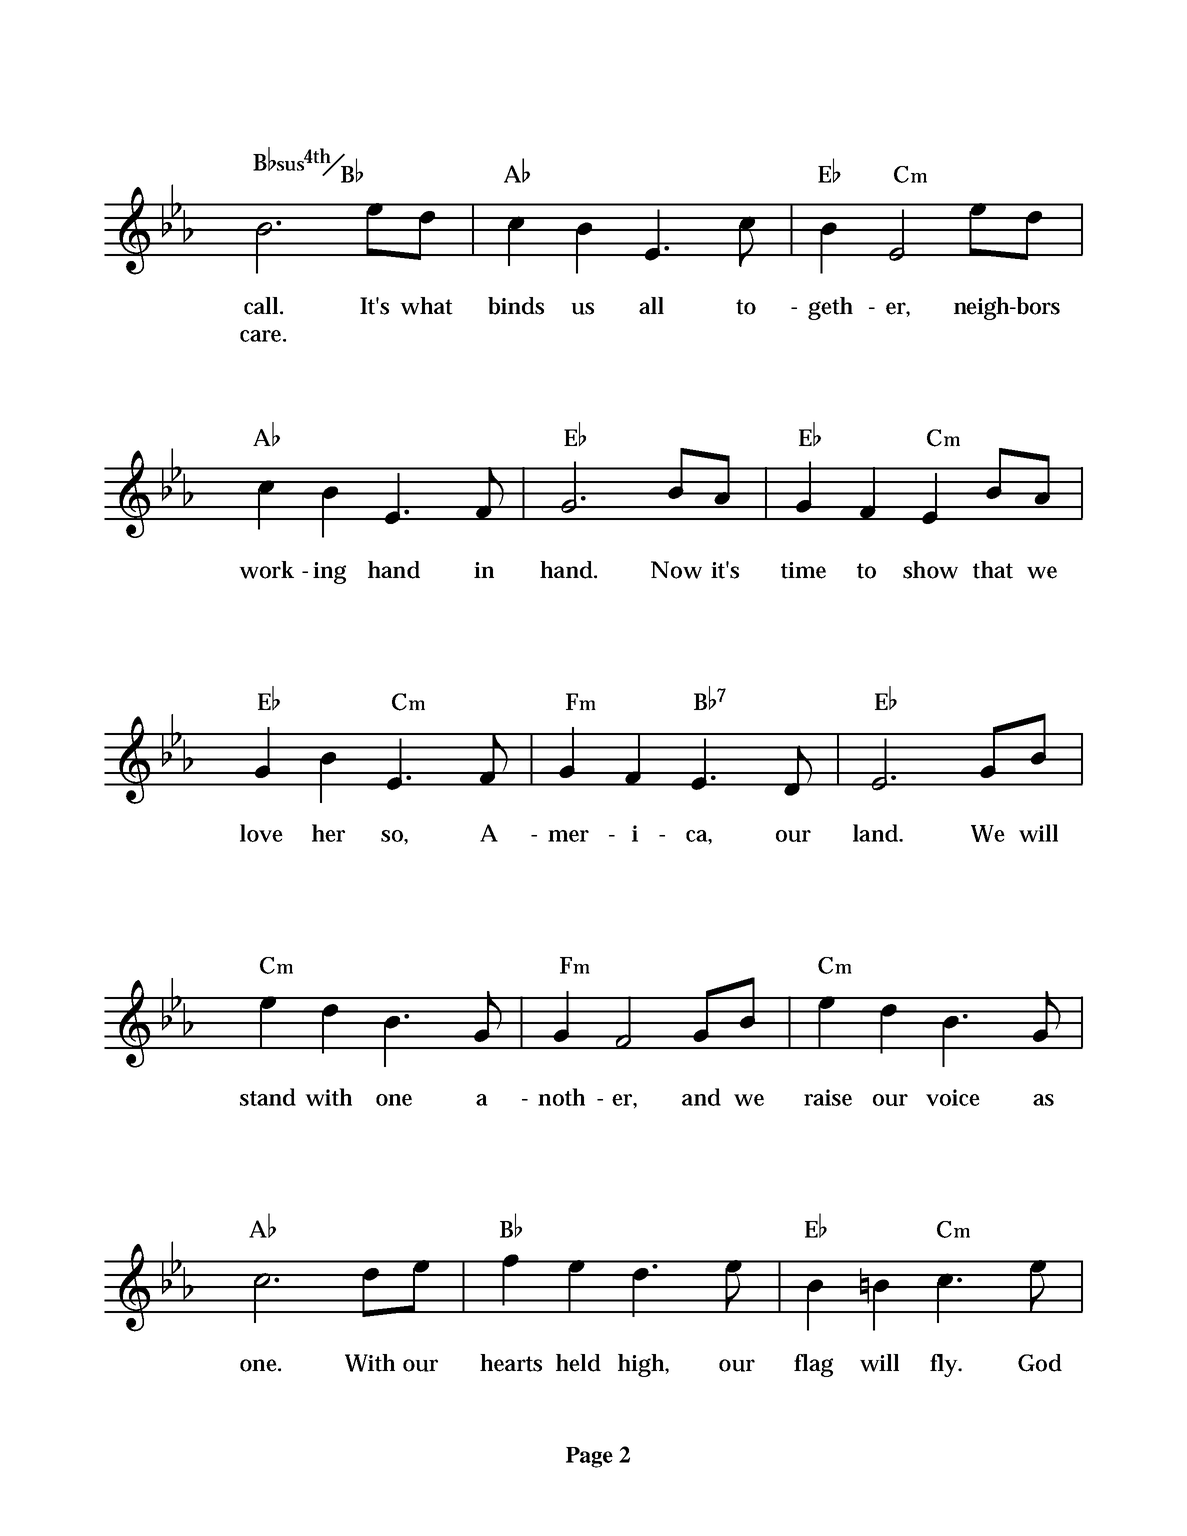 The height and width of the page is (1536, 1187). What do you see at coordinates (568, 836) in the page?
I see `mer` at bounding box center [568, 836].
